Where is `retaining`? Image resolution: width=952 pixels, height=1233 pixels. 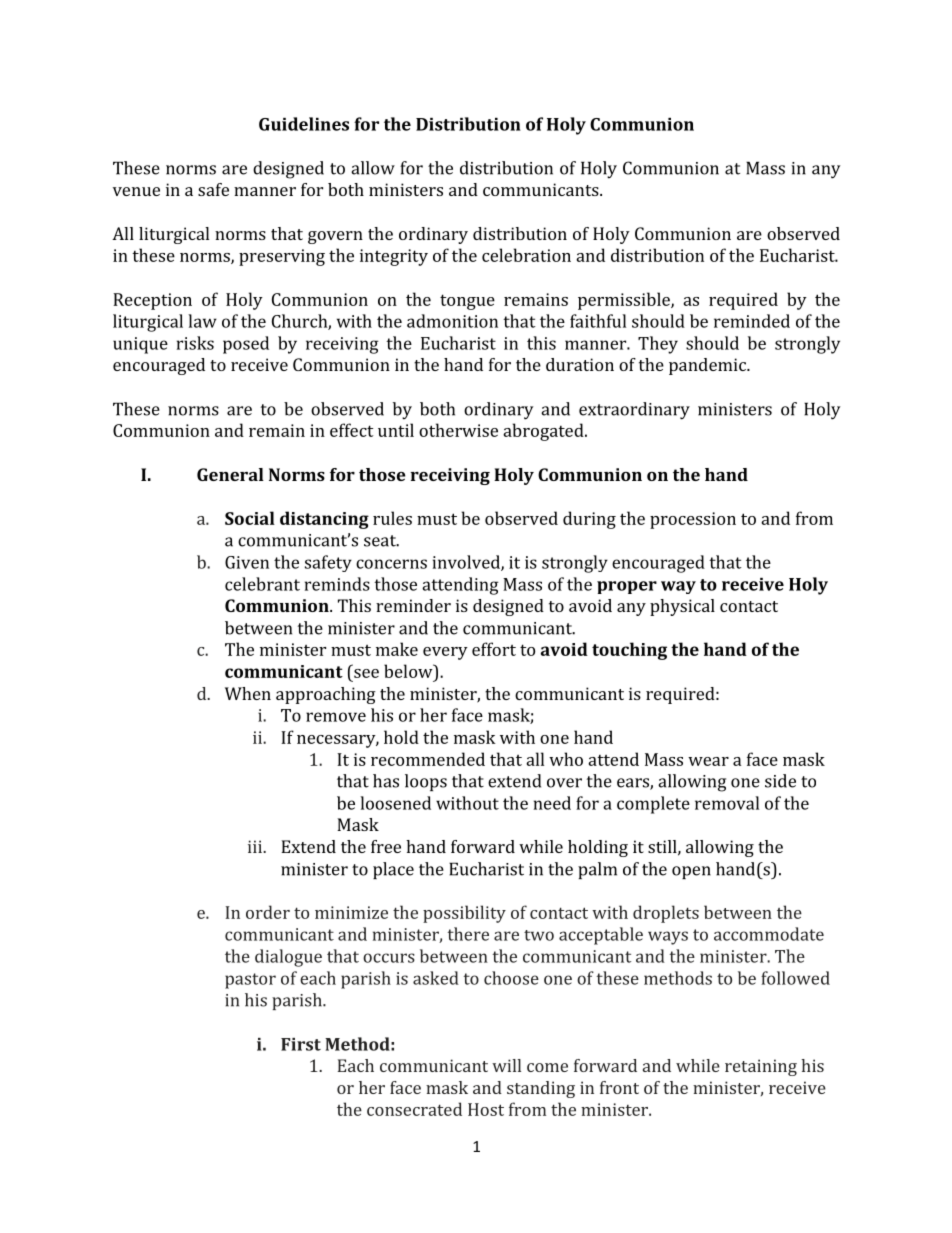
retaining is located at coordinates (761, 1067).
